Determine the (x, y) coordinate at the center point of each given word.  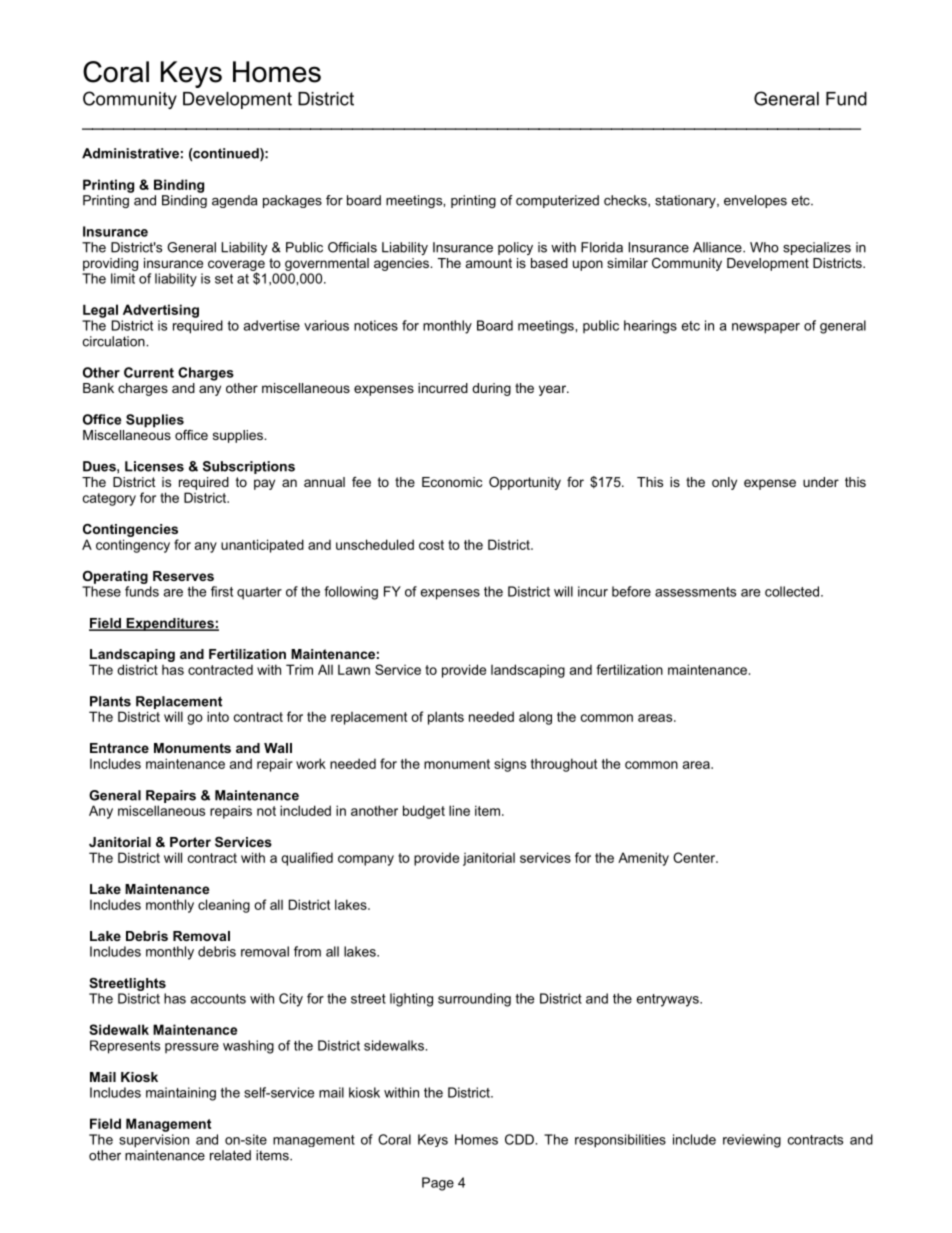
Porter (190, 842)
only (724, 483)
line (459, 810)
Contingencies (130, 530)
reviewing (752, 1141)
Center (695, 857)
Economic (452, 482)
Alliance (718, 247)
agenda (234, 201)
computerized (557, 201)
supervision (154, 1141)
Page (438, 1184)
